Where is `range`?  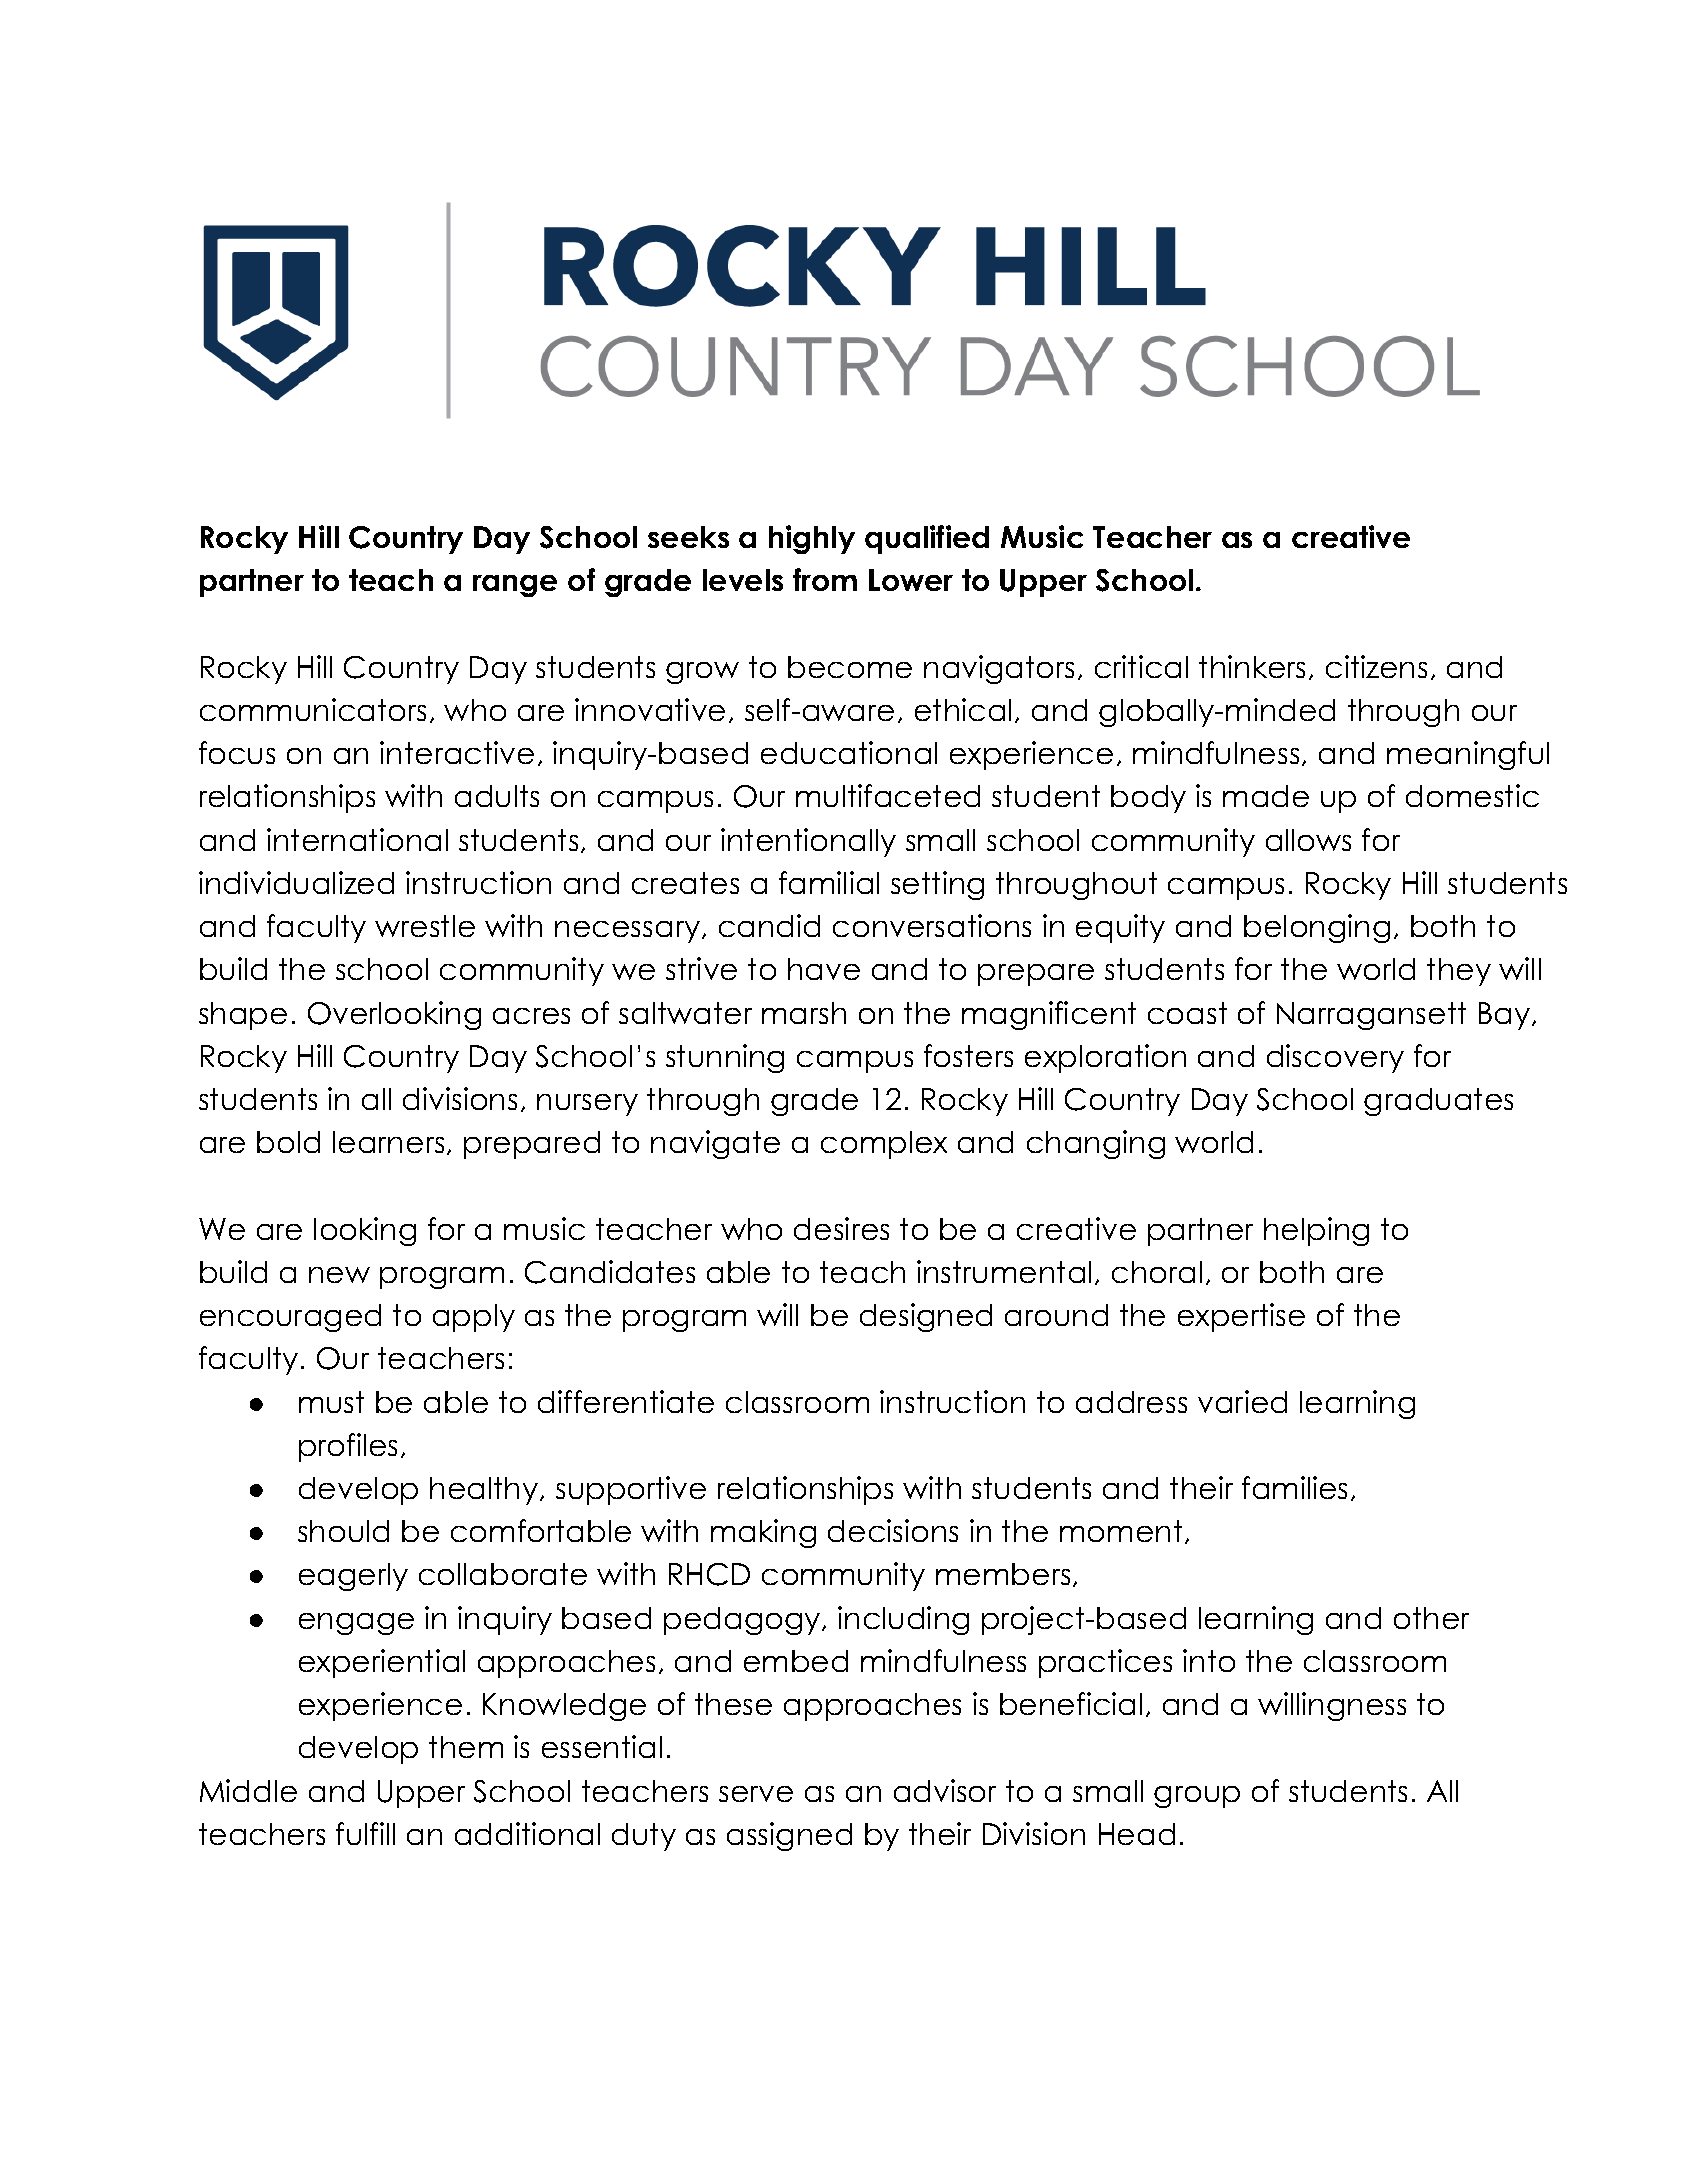 range is located at coordinates (515, 586).
